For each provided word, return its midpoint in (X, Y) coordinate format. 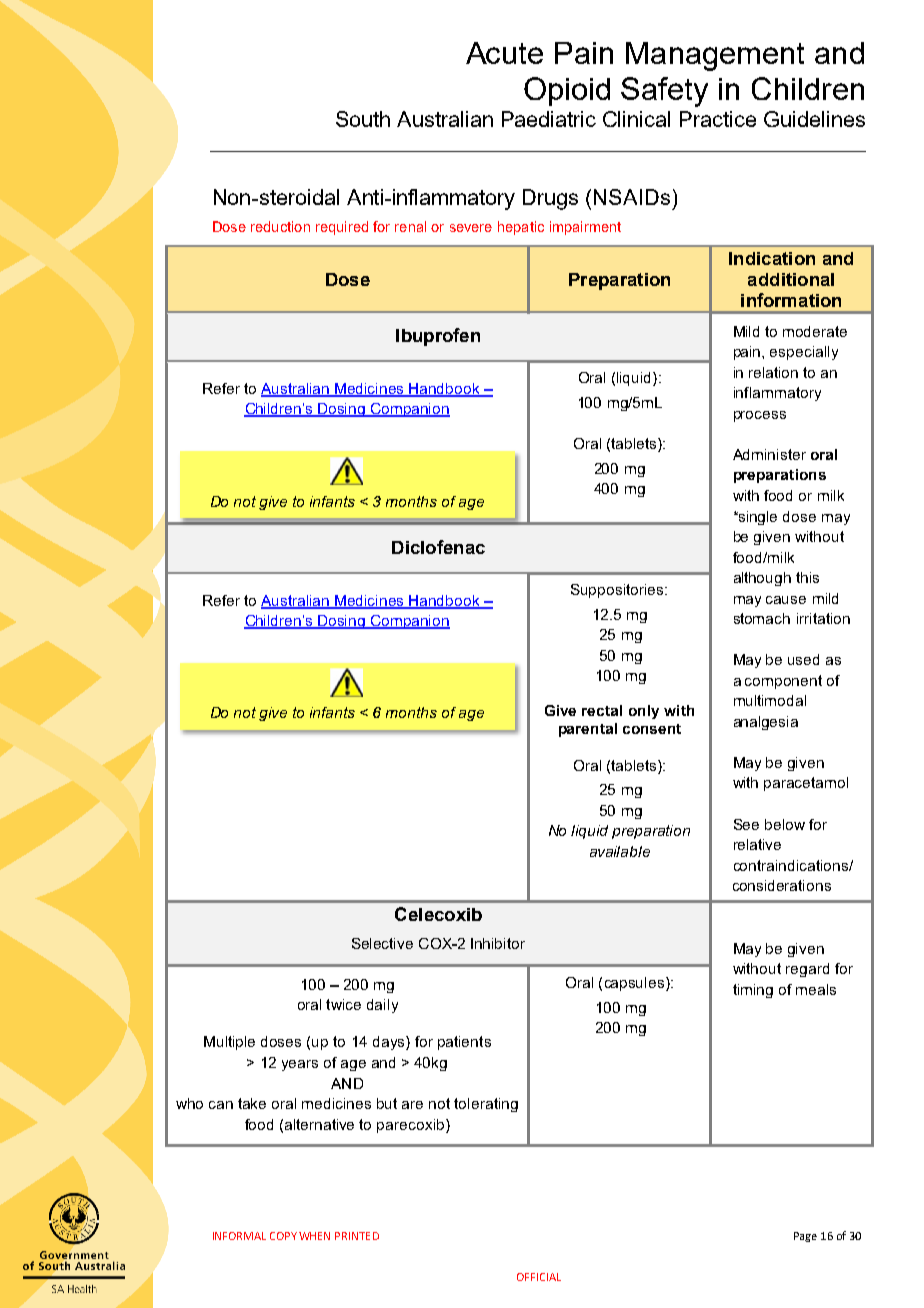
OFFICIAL (539, 1277)
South (363, 119)
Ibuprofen (438, 337)
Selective (382, 943)
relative (757, 844)
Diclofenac (438, 547)
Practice (718, 119)
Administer (769, 454)
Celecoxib (438, 914)
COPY (283, 1236)
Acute (504, 53)
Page (805, 1237)
